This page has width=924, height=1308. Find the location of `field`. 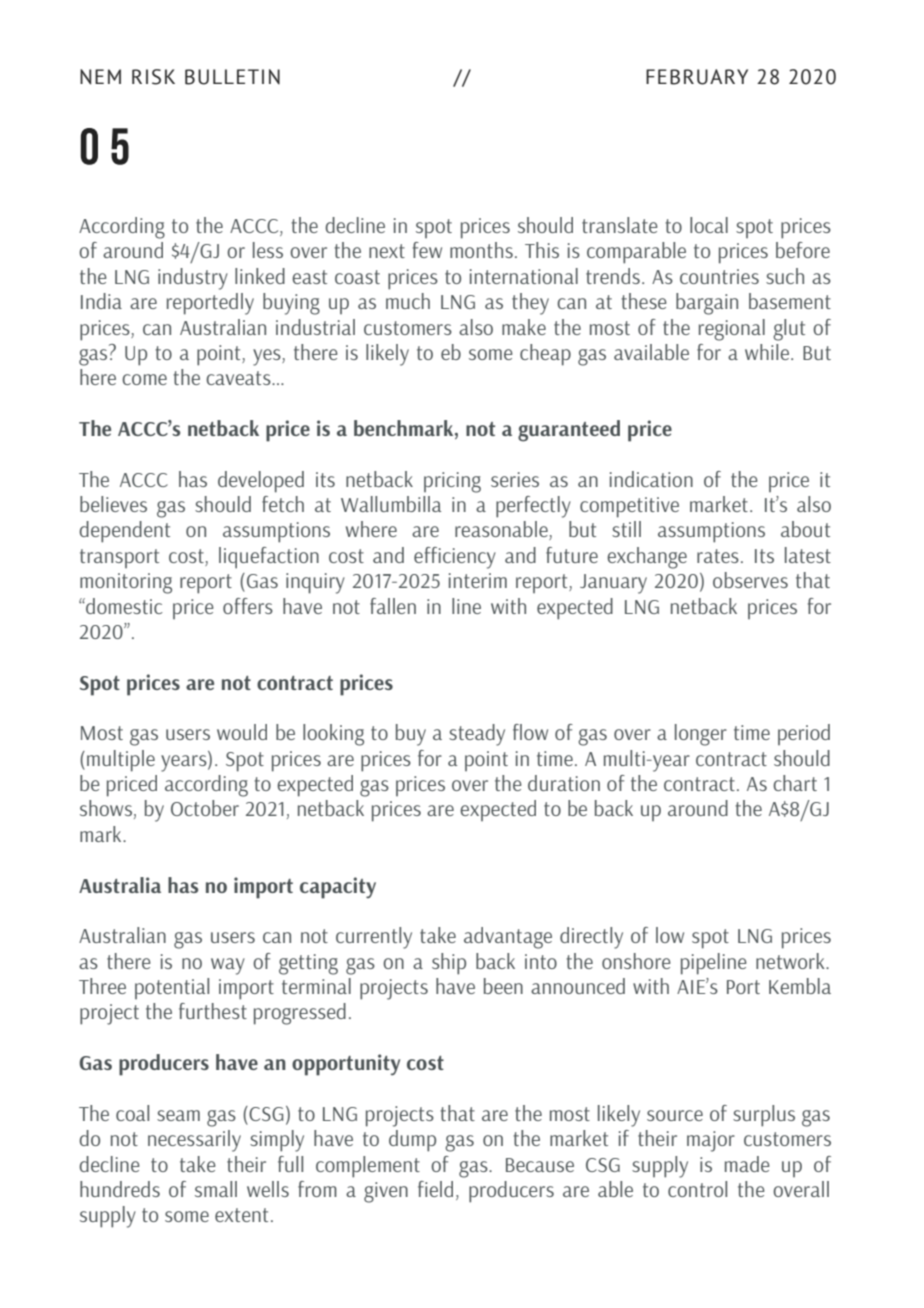

field is located at coordinates (435, 1189).
